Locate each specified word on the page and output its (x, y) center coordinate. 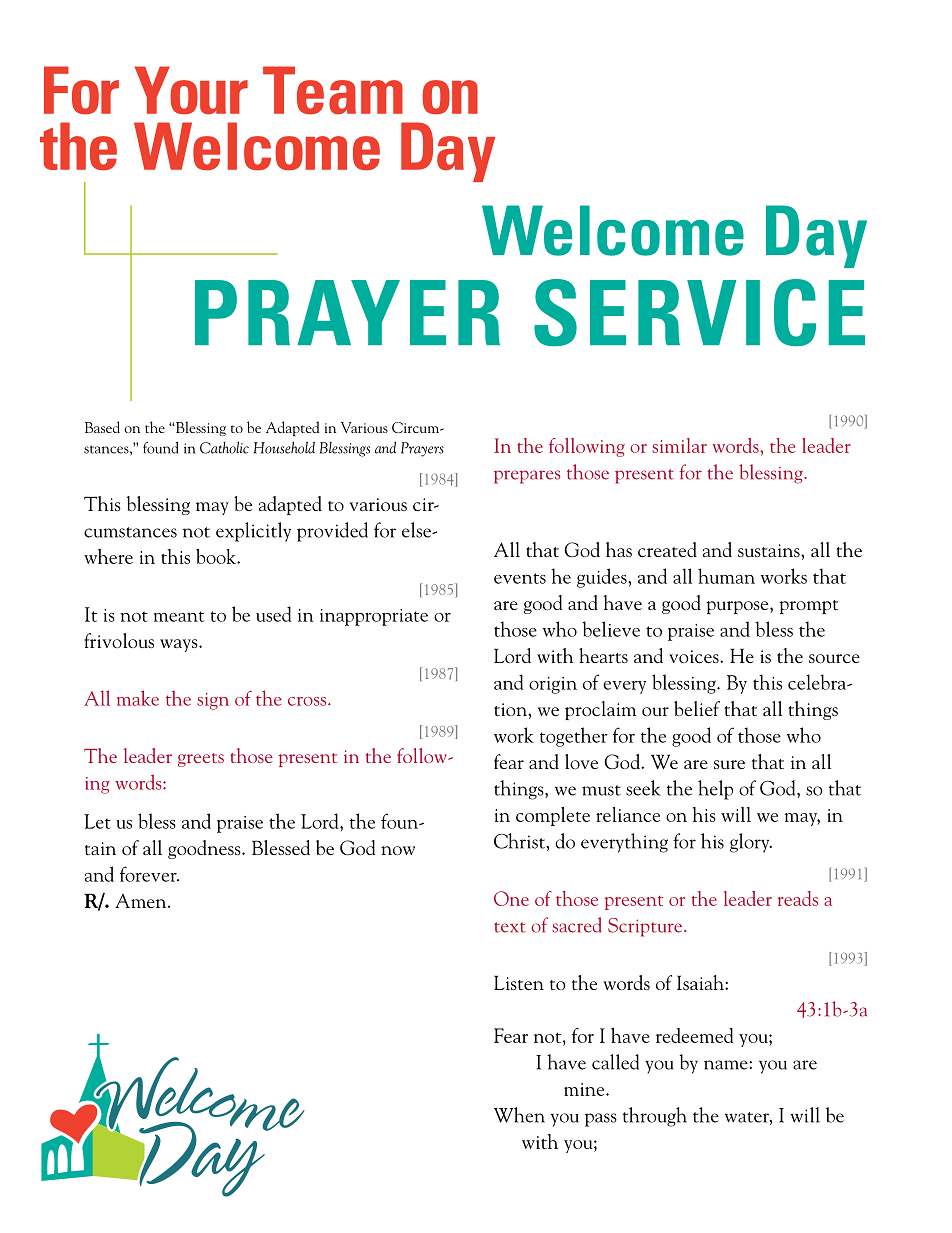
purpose (738, 607)
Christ (520, 841)
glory (751, 843)
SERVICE (699, 312)
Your (191, 90)
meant (179, 616)
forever (149, 874)
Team (333, 90)
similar (679, 445)
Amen (142, 901)
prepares (527, 477)
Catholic (224, 447)
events (520, 578)
